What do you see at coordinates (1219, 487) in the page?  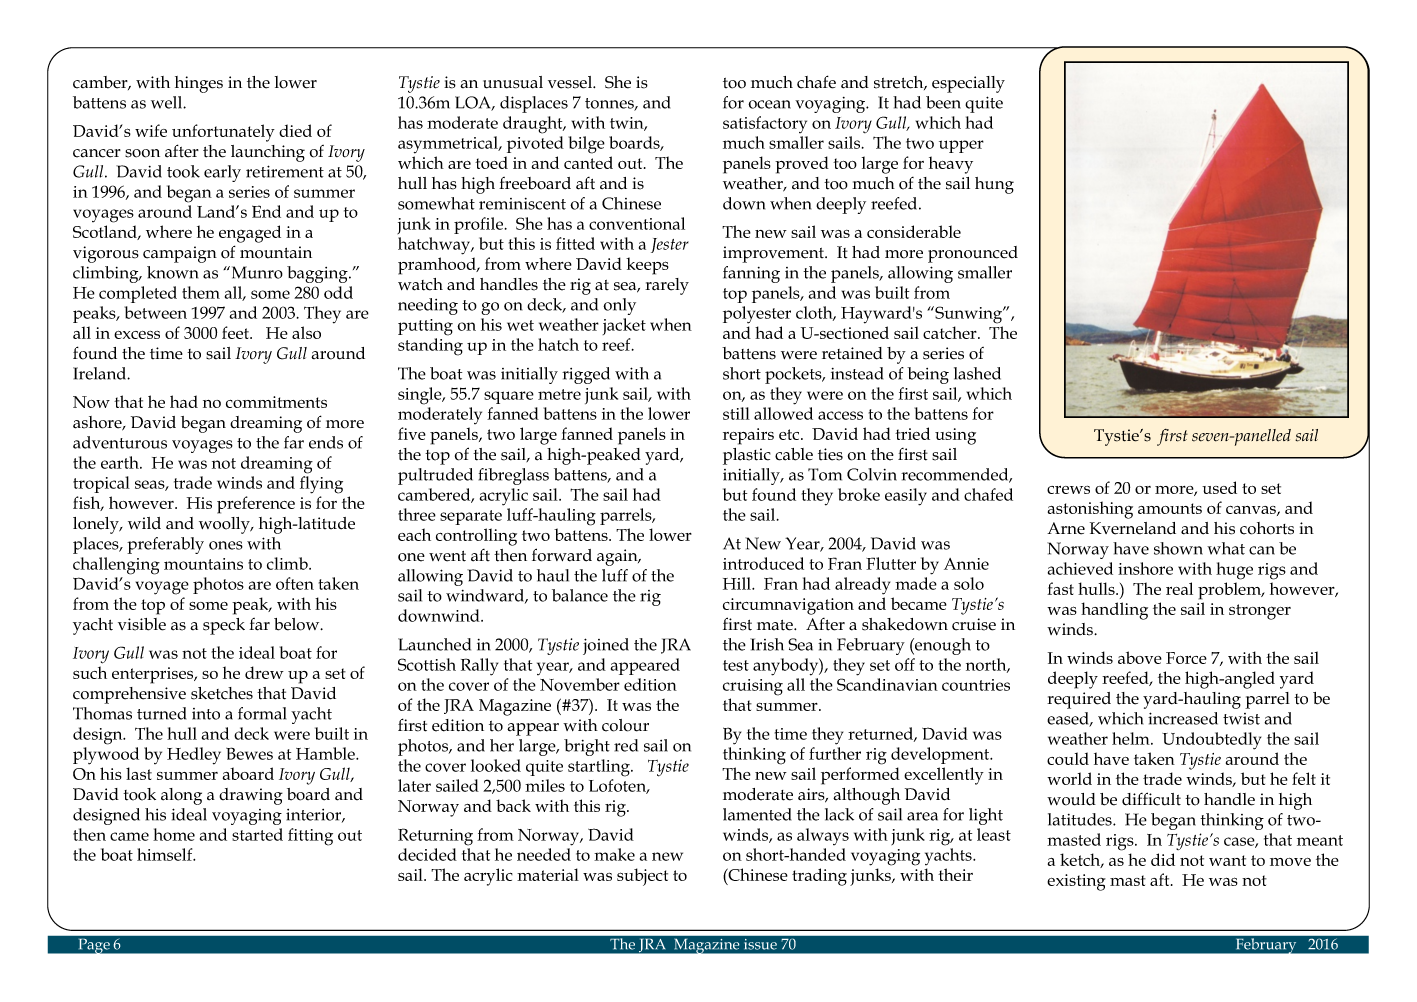 I see `used` at bounding box center [1219, 487].
